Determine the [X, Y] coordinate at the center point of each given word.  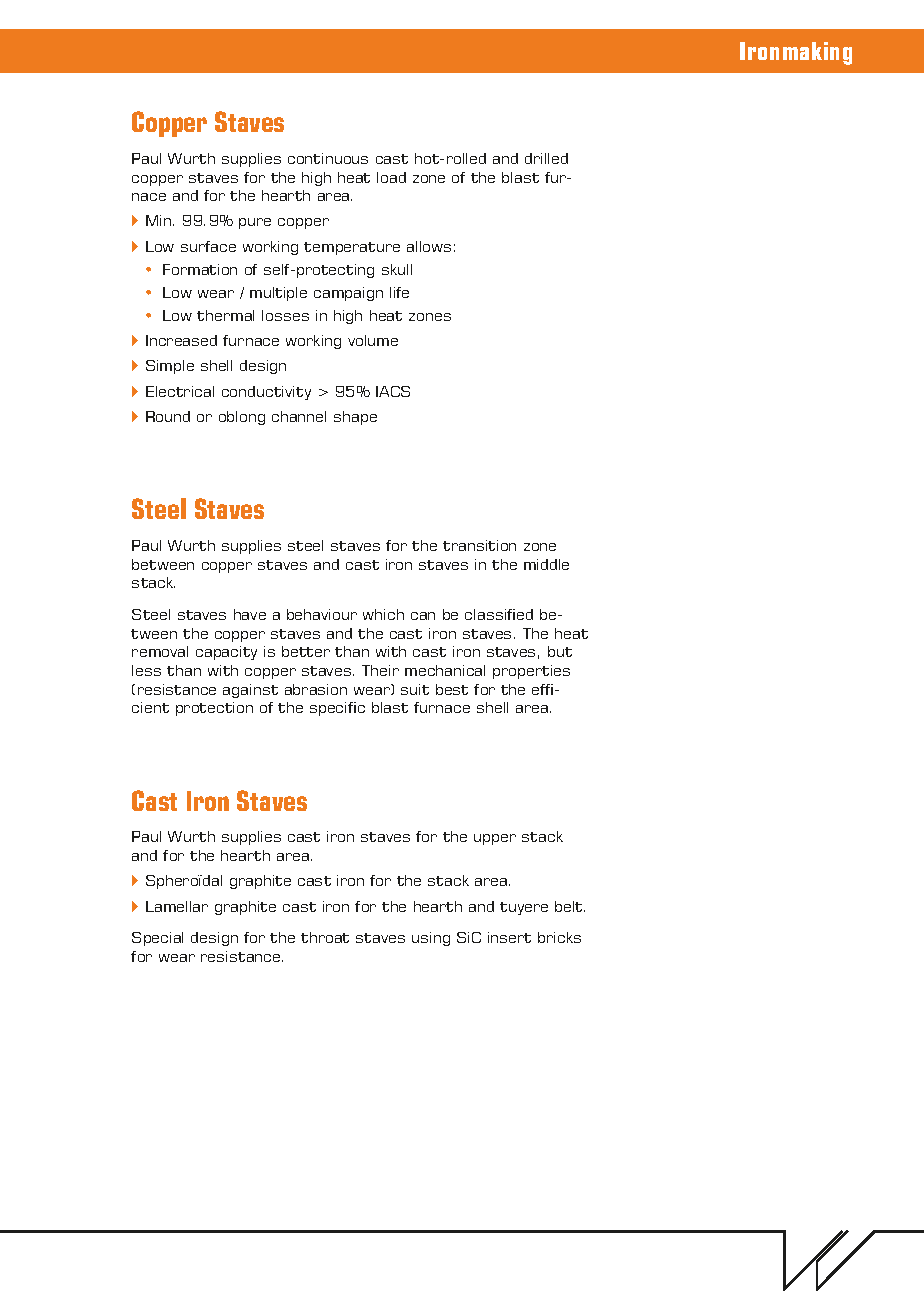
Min [160, 220]
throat [325, 937]
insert [509, 937]
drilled [546, 158]
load [391, 177]
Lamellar [177, 906]
